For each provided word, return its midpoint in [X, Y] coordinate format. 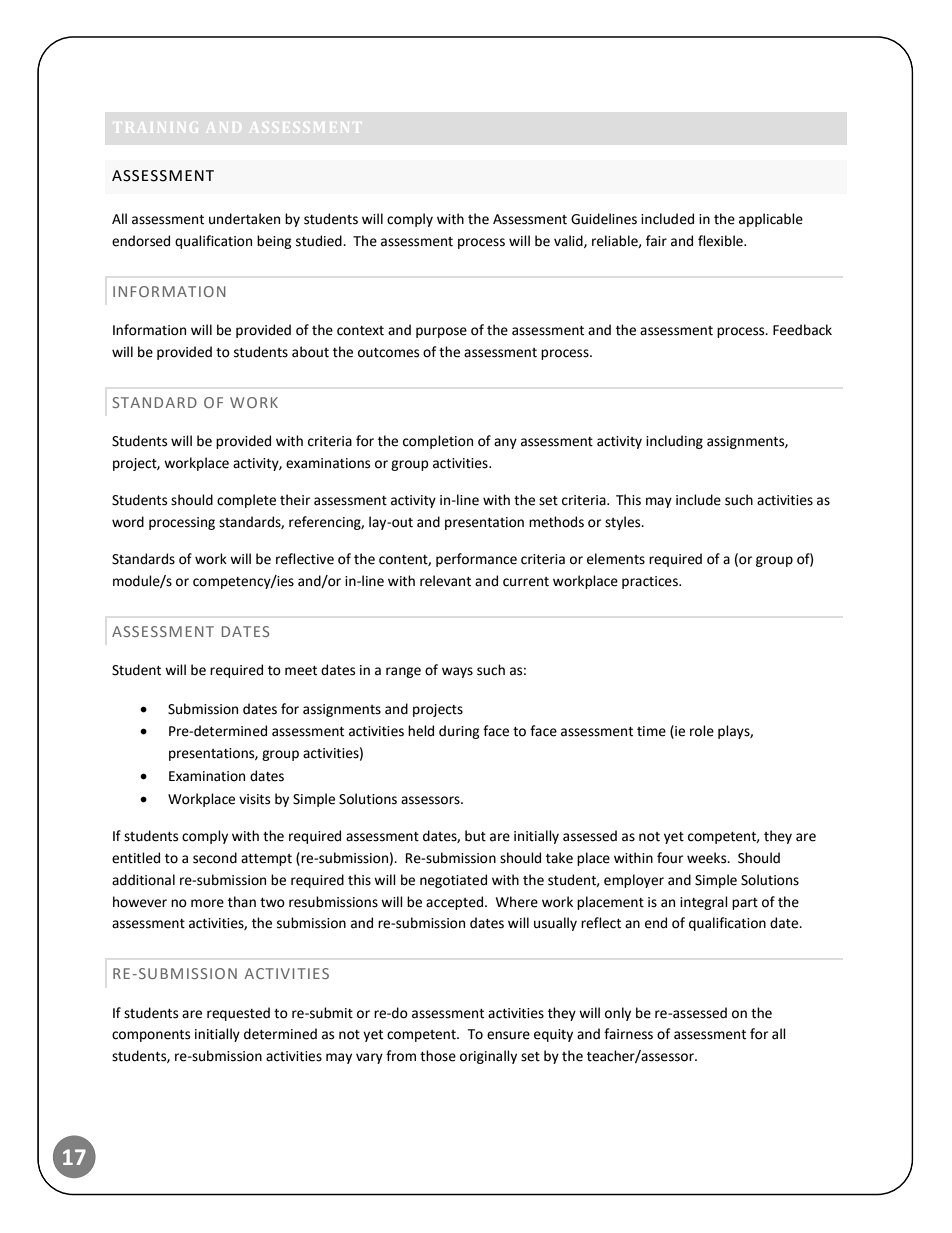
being [274, 242]
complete [246, 501]
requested [238, 1014]
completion [438, 442]
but [475, 836]
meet [301, 671]
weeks [708, 858]
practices [651, 582]
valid [569, 241]
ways [457, 672]
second [215, 858]
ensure [508, 1035]
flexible [721, 241]
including [674, 442]
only [618, 1014]
